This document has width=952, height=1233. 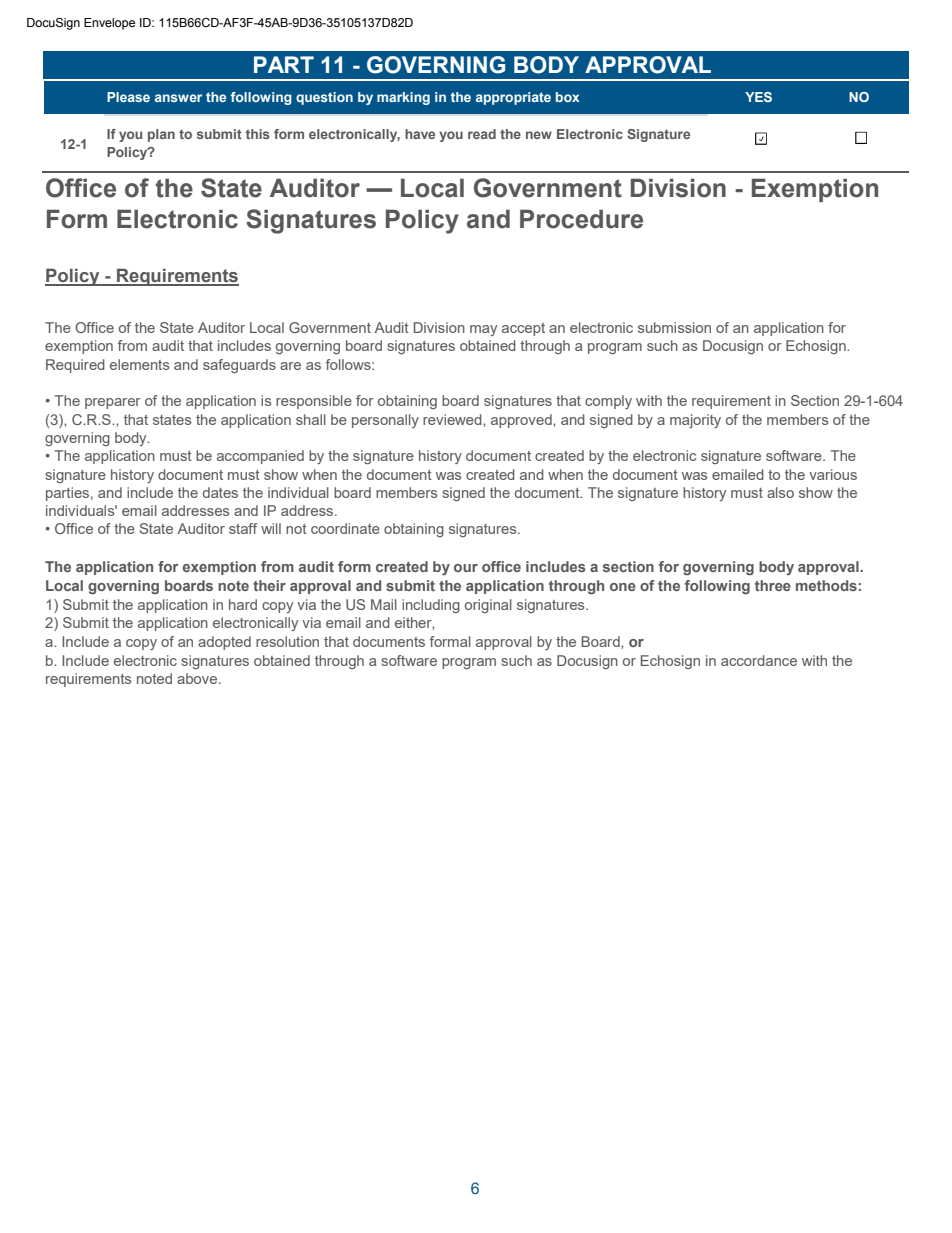 What do you see at coordinates (758, 97) in the document?
I see `YES` at bounding box center [758, 97].
